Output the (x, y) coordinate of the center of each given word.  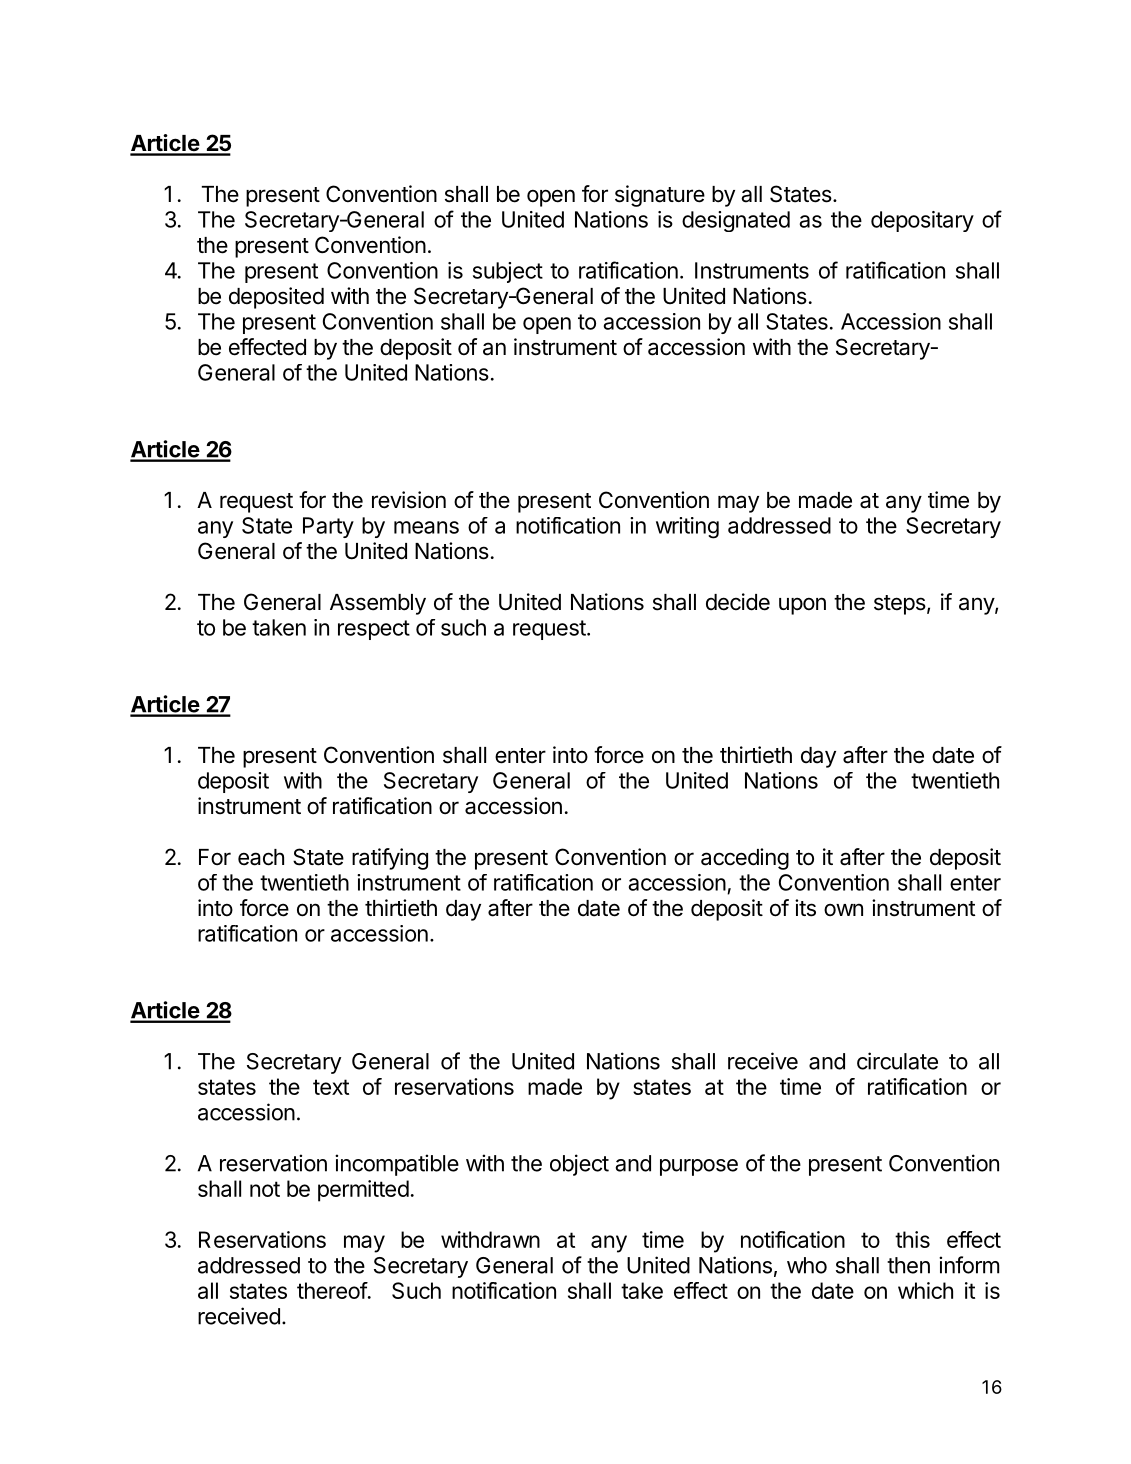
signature (660, 196)
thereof (332, 1290)
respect (374, 630)
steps (900, 605)
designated (736, 221)
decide (738, 602)
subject (508, 272)
